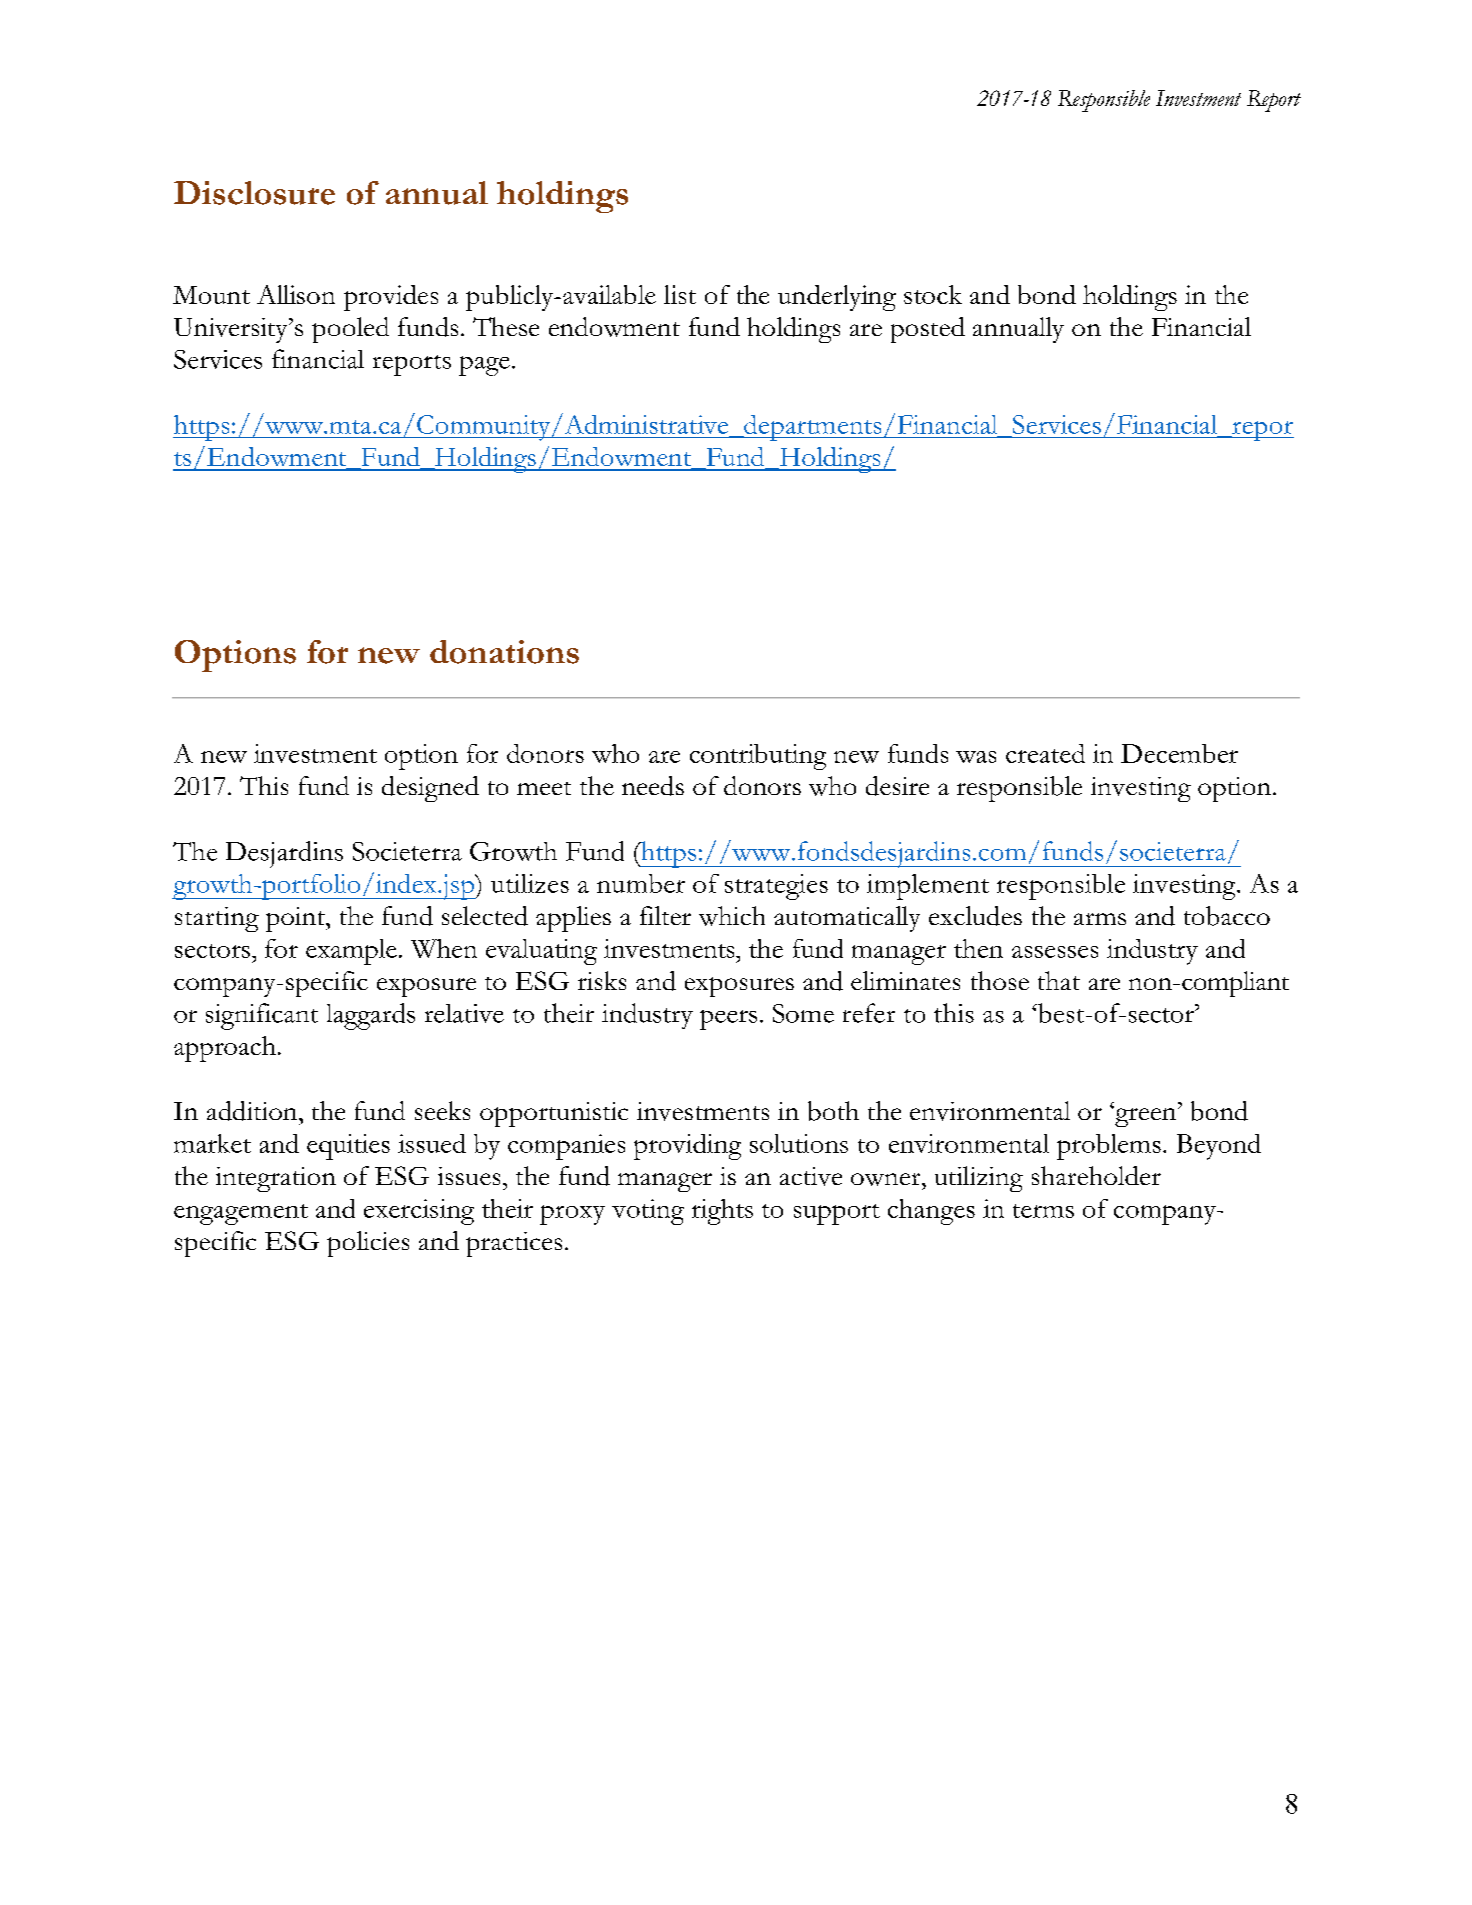 The width and height of the page is (1472, 1905). What do you see at coordinates (933, 294) in the page?
I see `stock` at bounding box center [933, 294].
